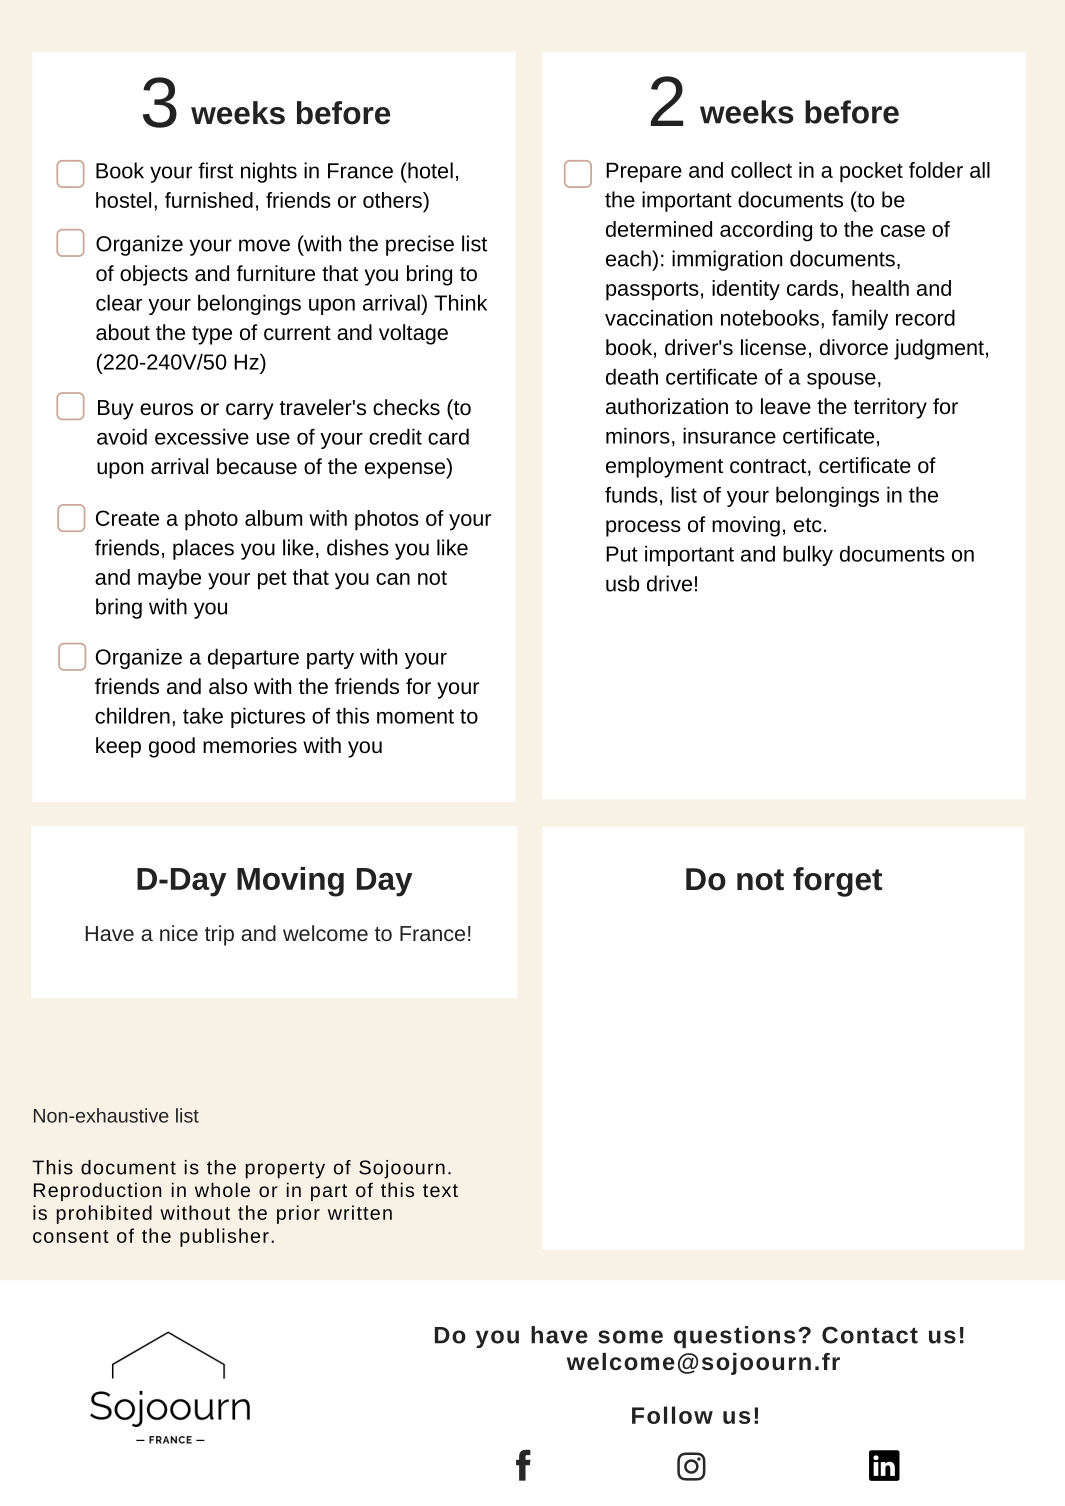  Describe the element at coordinates (179, 933) in the page. I see `nice` at that location.
